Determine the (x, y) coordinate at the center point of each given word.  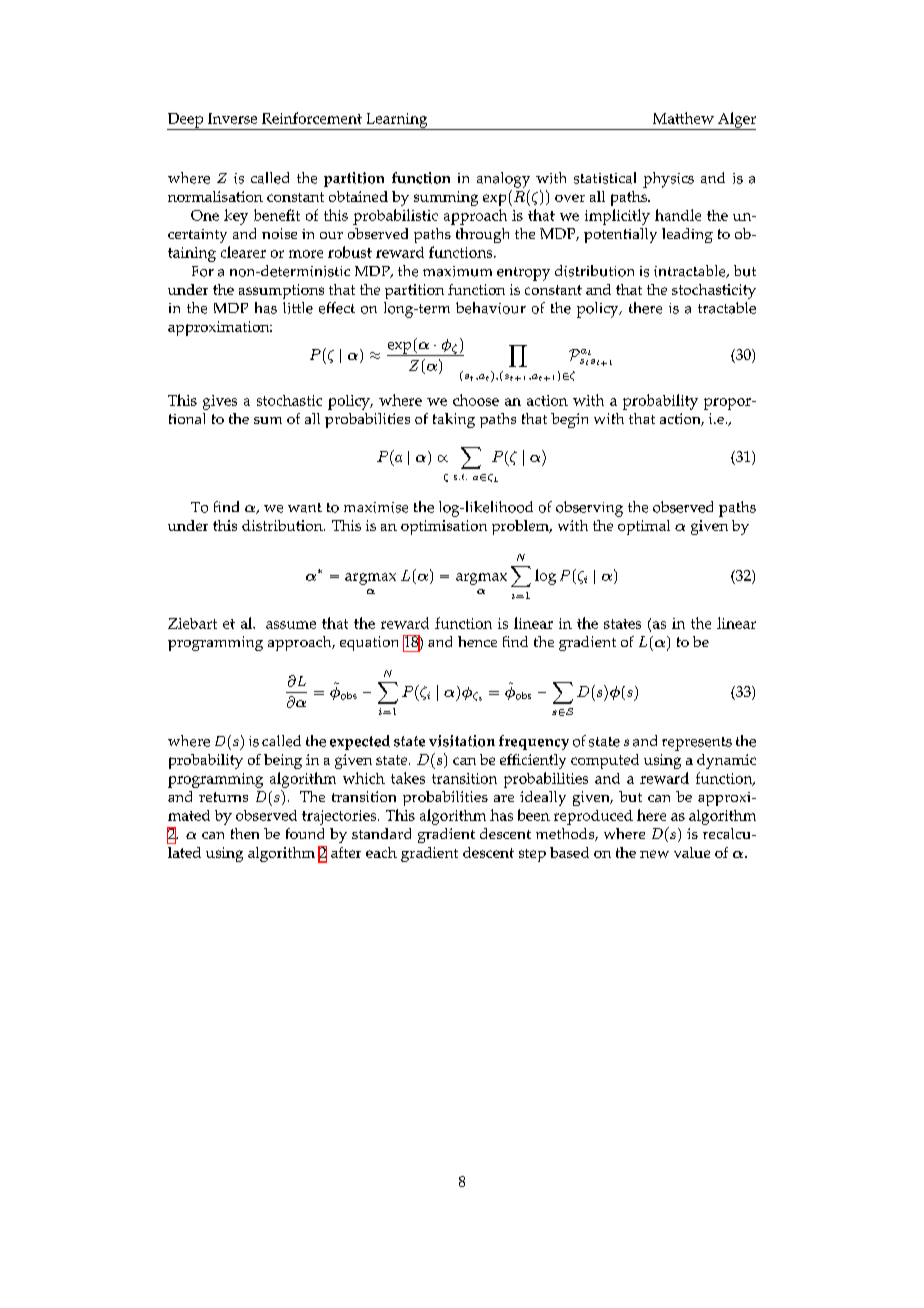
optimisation (444, 527)
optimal (644, 527)
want (305, 508)
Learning (397, 121)
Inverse (232, 118)
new (654, 854)
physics (668, 180)
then (245, 833)
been (534, 815)
